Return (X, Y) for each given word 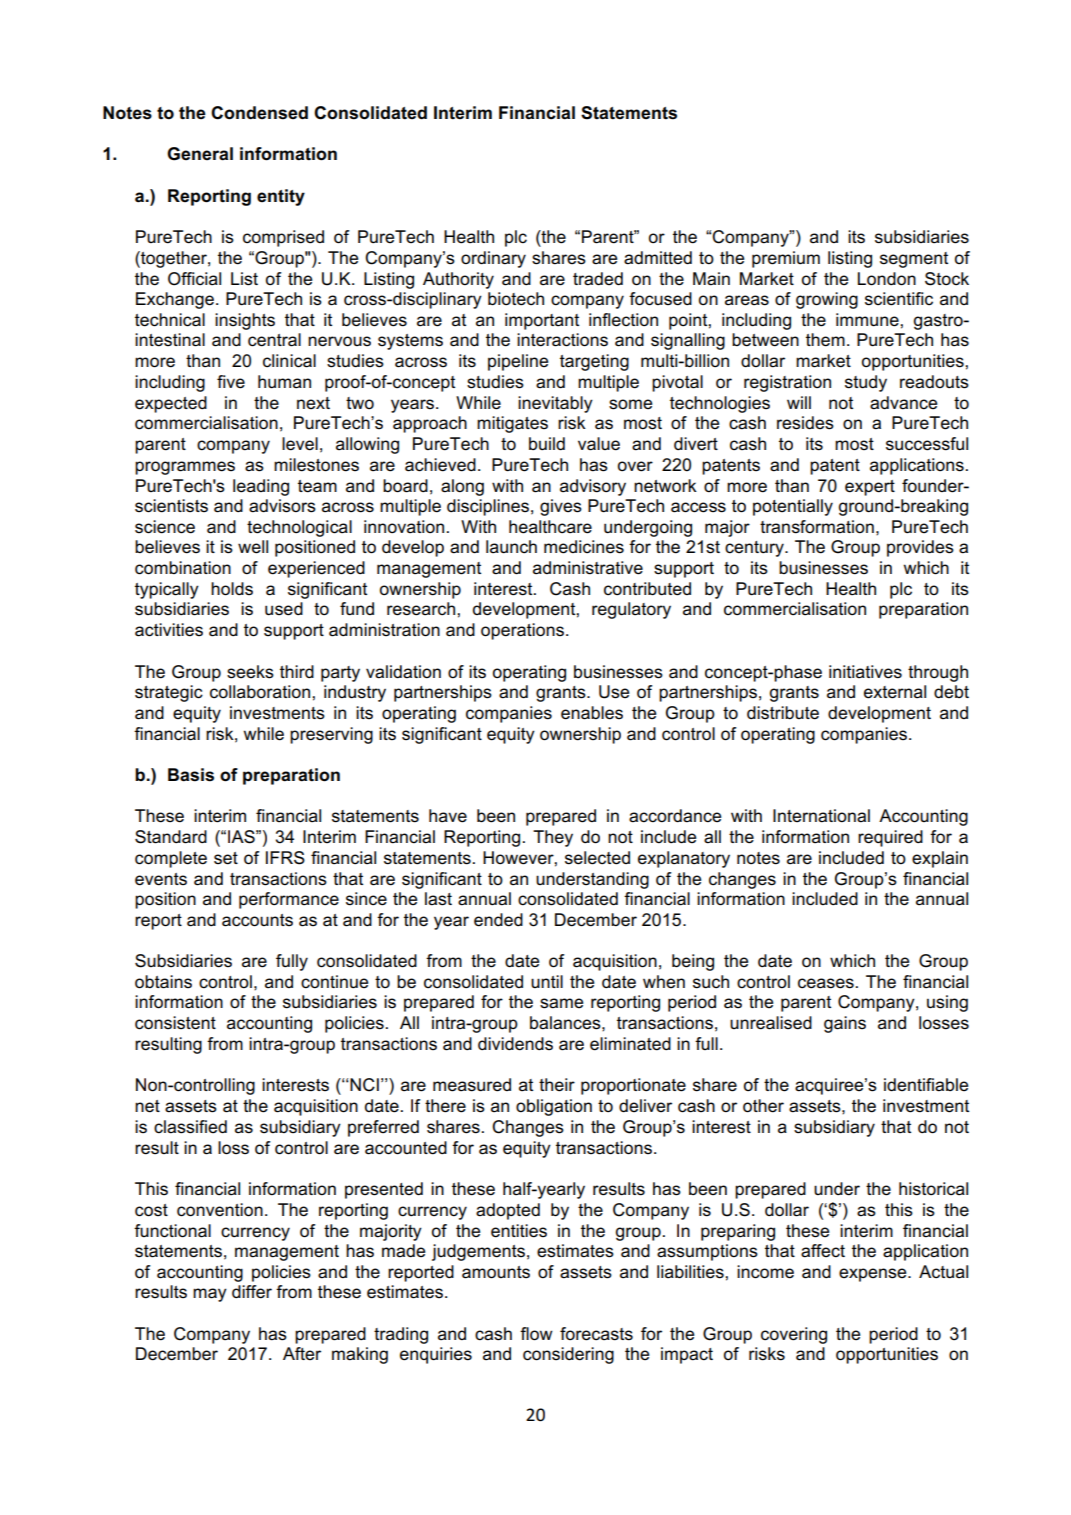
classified (190, 1127)
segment (914, 260)
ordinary (493, 259)
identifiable (926, 1085)
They (553, 838)
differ (252, 1292)
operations (522, 631)
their (557, 1085)
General (200, 154)
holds (232, 589)
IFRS (285, 858)
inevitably (555, 404)
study (866, 383)
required (890, 838)
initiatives (865, 672)
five (231, 382)
